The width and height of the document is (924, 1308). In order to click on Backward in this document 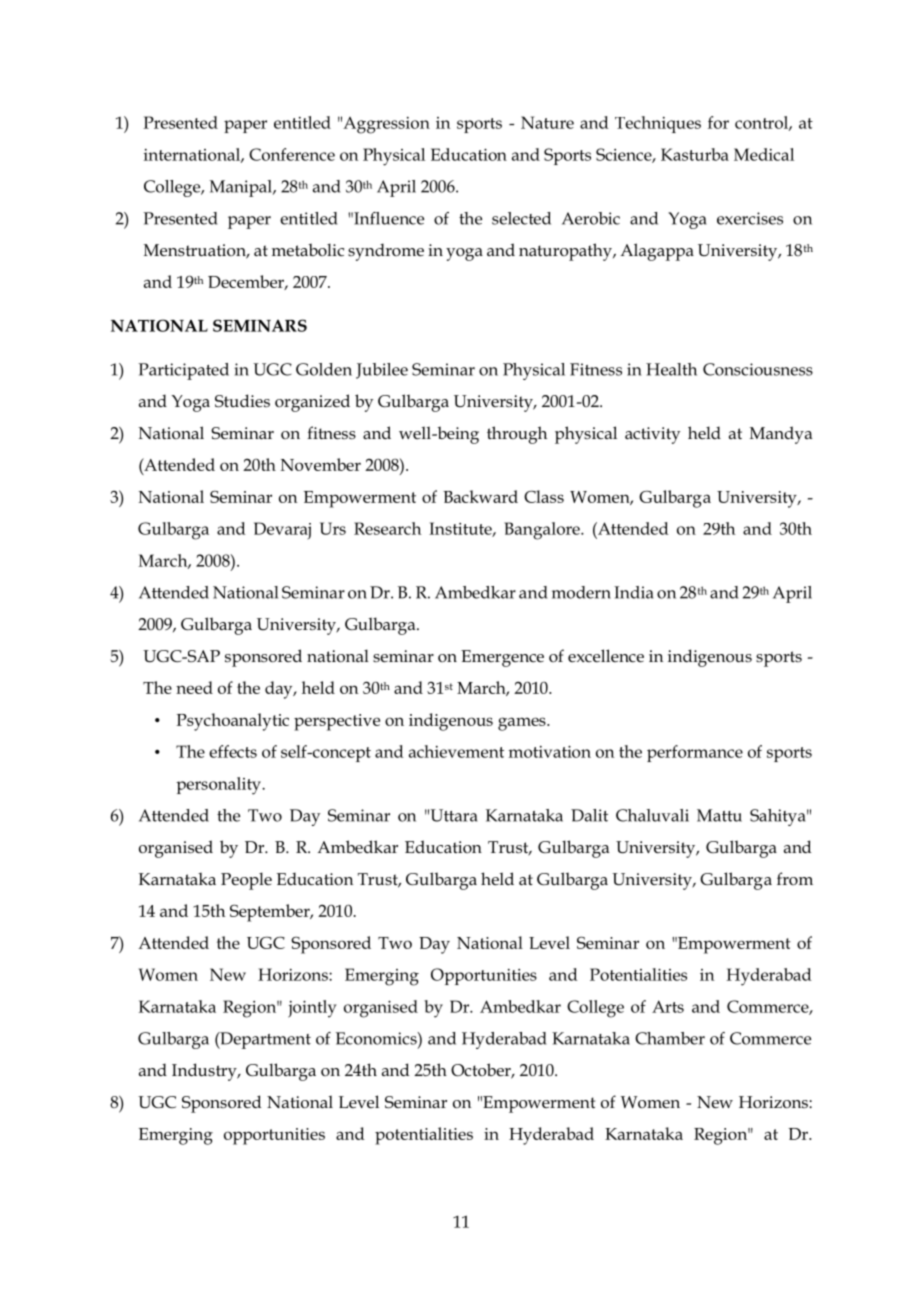, I will do `click(480, 496)`.
